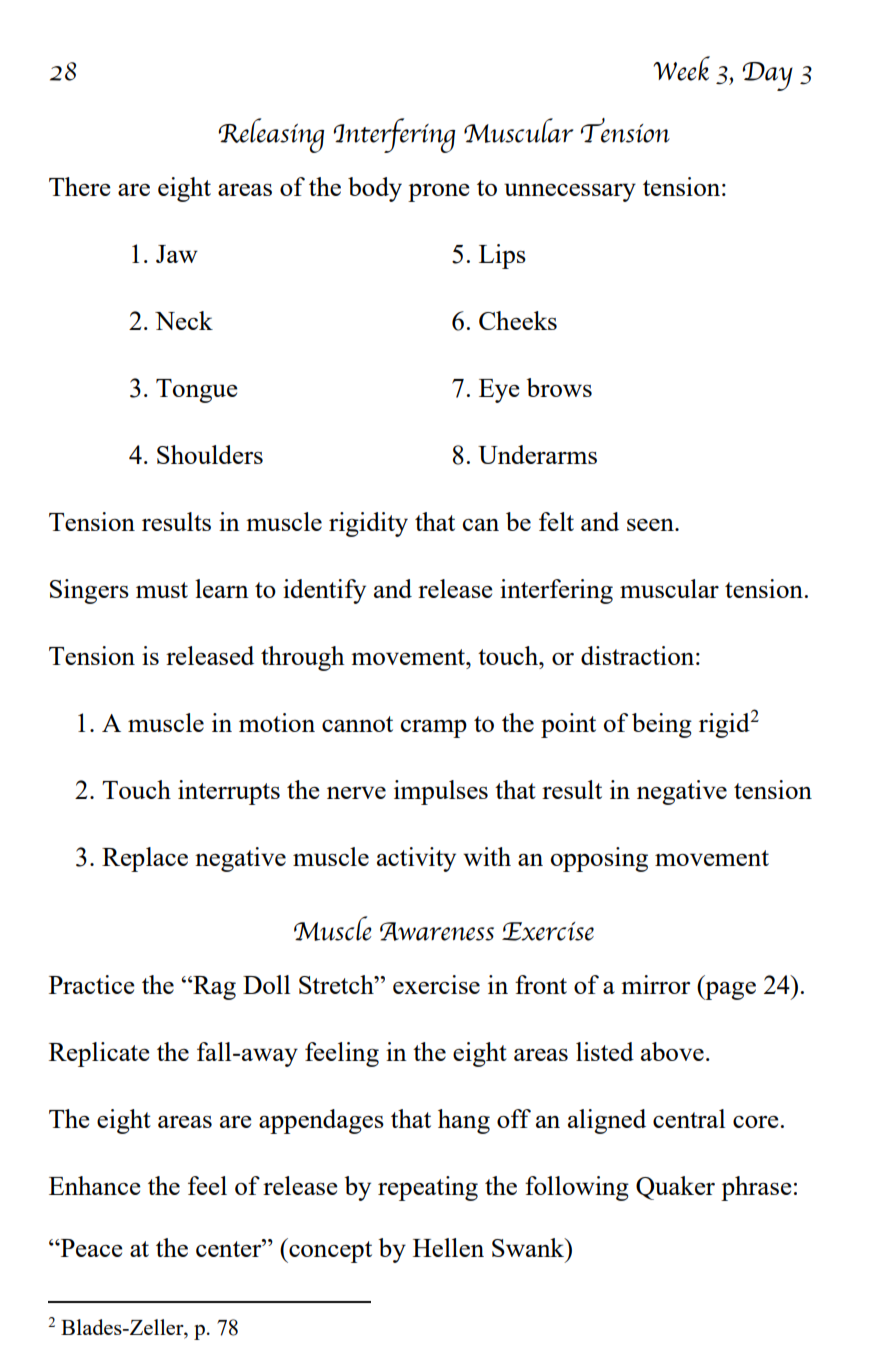  I want to click on Week, so click(681, 68).
